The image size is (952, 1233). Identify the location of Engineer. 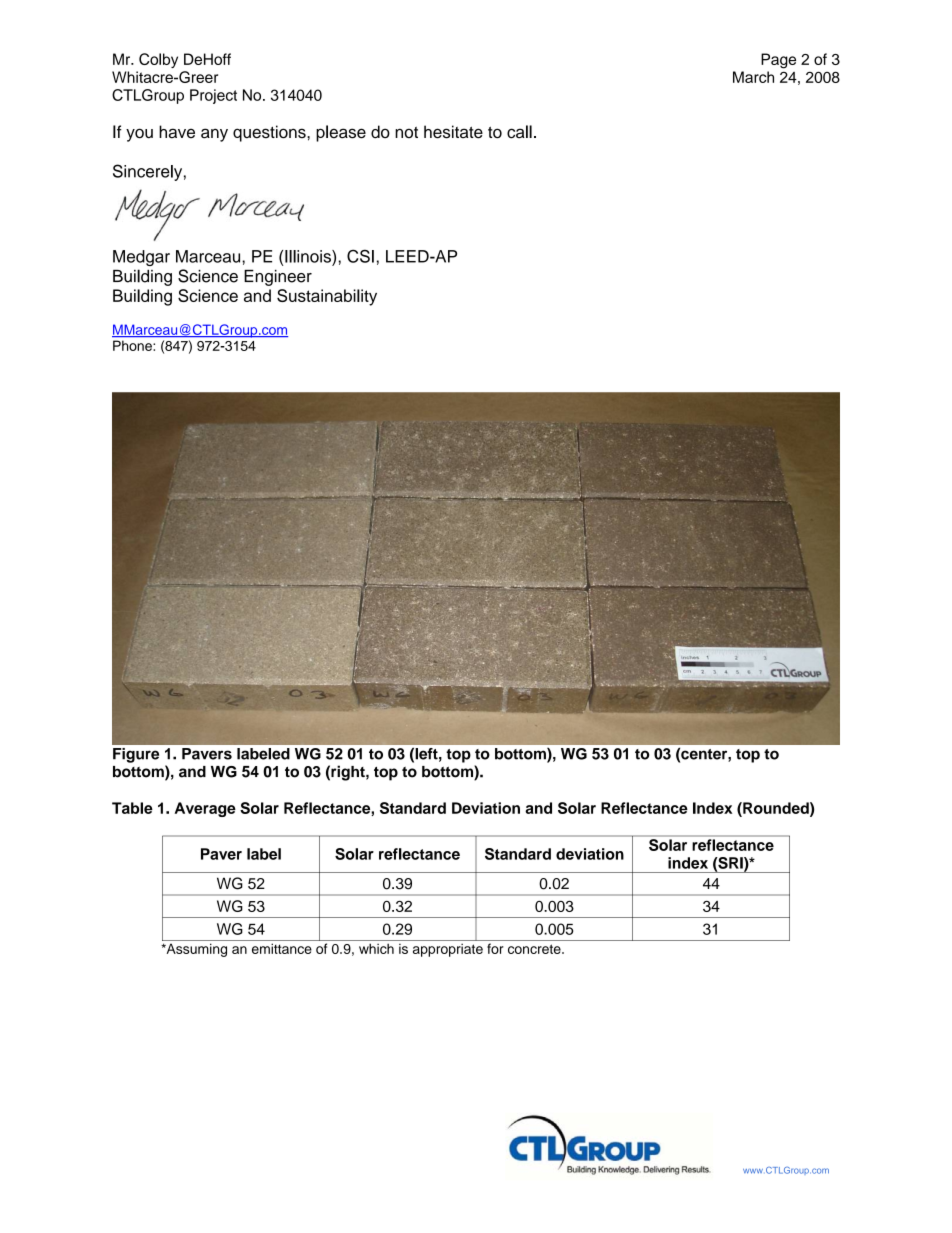
(278, 278).
